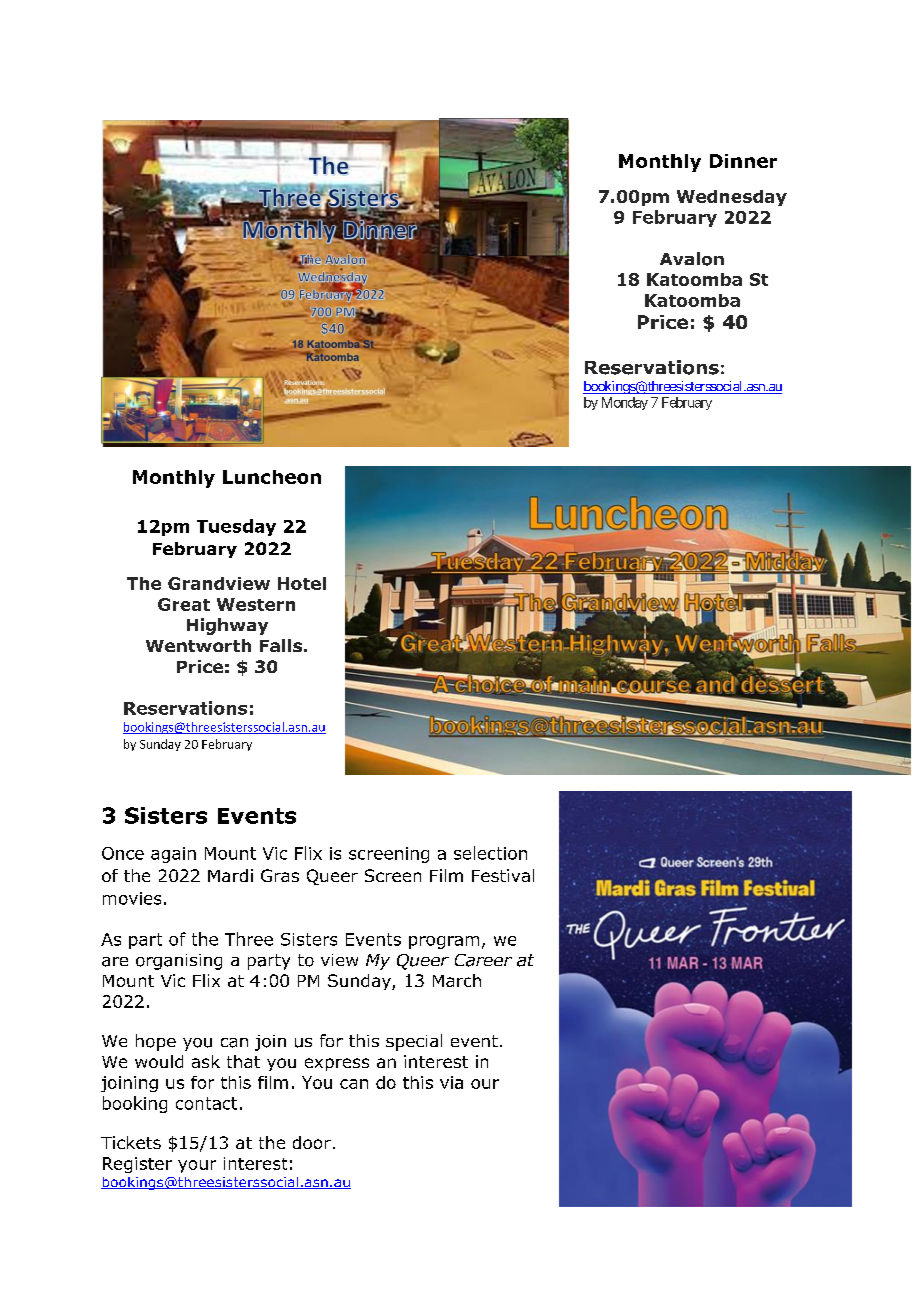 Image resolution: width=924 pixels, height=1308 pixels. Describe the element at coordinates (490, 853) in the image. I see `selection` at that location.
